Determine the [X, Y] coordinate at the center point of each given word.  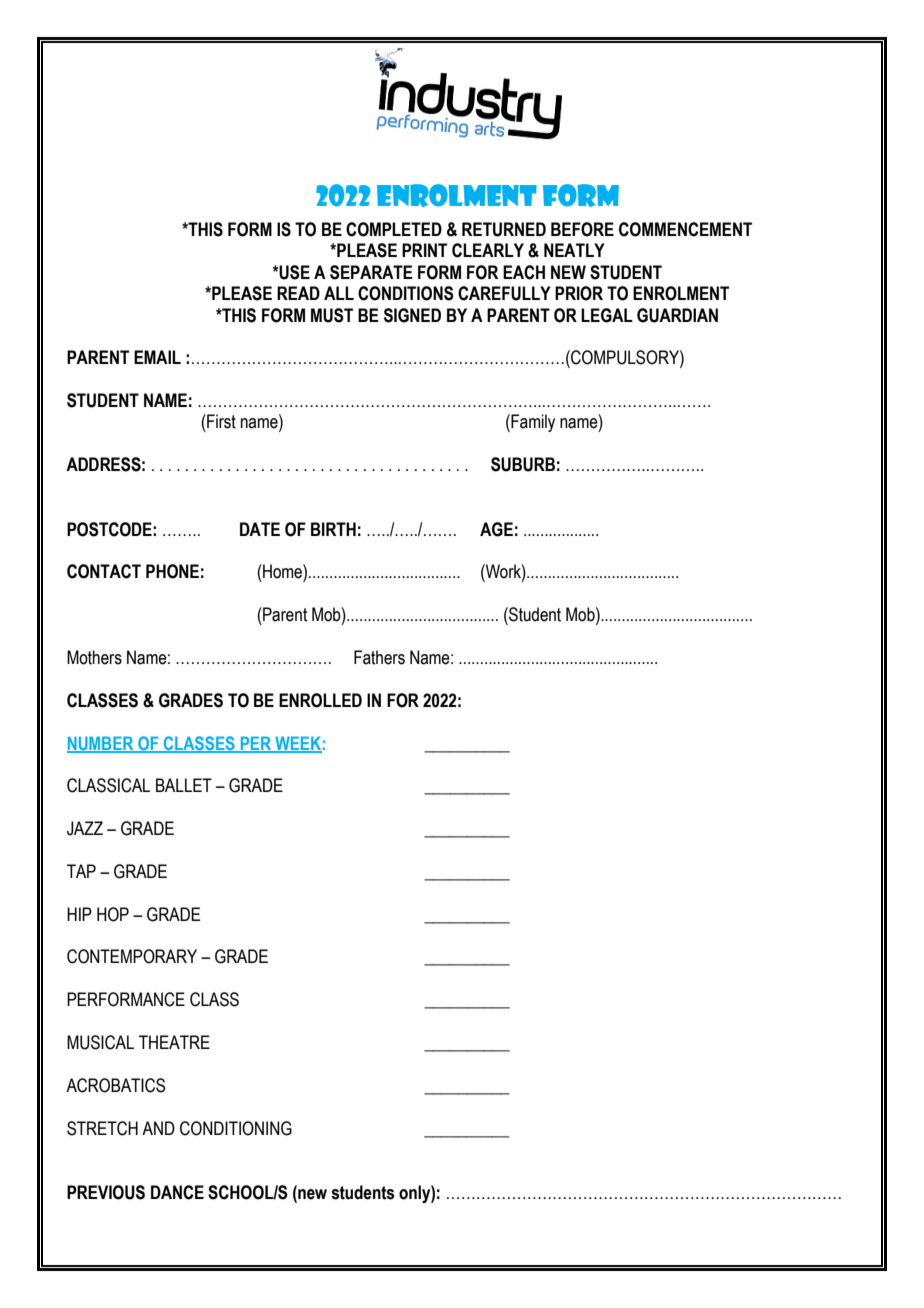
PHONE [172, 571]
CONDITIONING [236, 1128]
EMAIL [157, 357]
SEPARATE [371, 272]
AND [158, 1128]
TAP [81, 871]
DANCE [177, 1192]
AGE [496, 529]
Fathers [379, 657]
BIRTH [333, 529]
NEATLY [574, 250]
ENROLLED [320, 700]
